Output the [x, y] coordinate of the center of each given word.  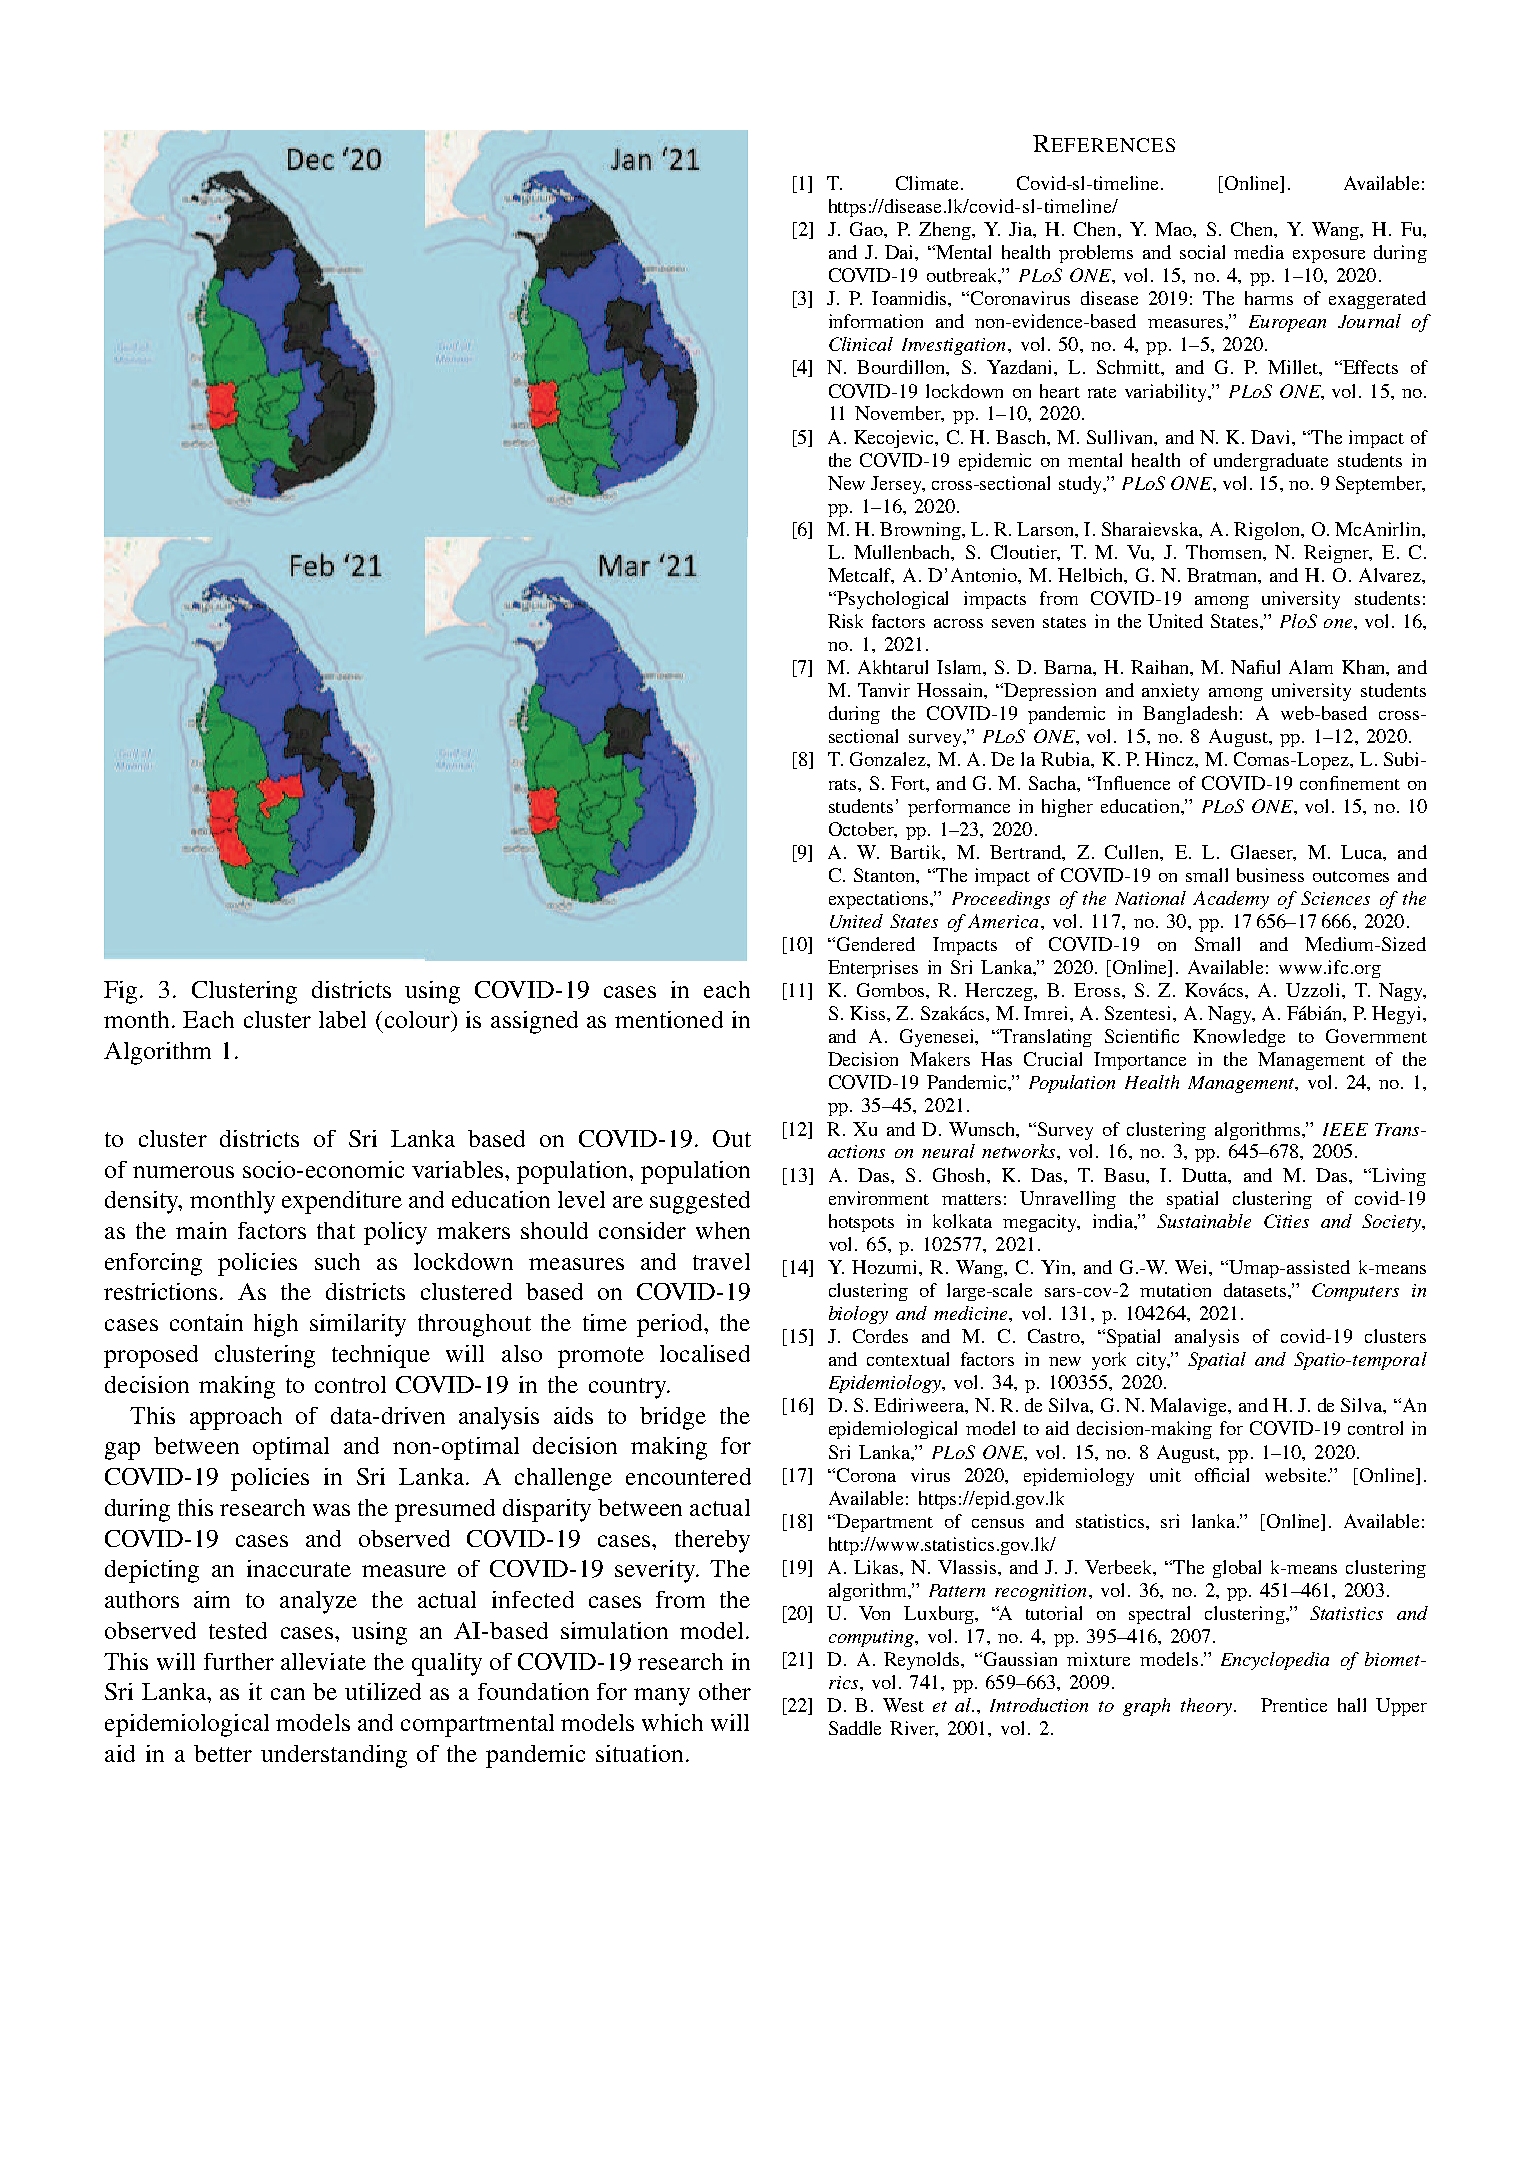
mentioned [669, 1019]
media [1259, 252]
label [342, 1019]
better [223, 1753]
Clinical [861, 344]
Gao [867, 229]
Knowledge [1239, 1038]
